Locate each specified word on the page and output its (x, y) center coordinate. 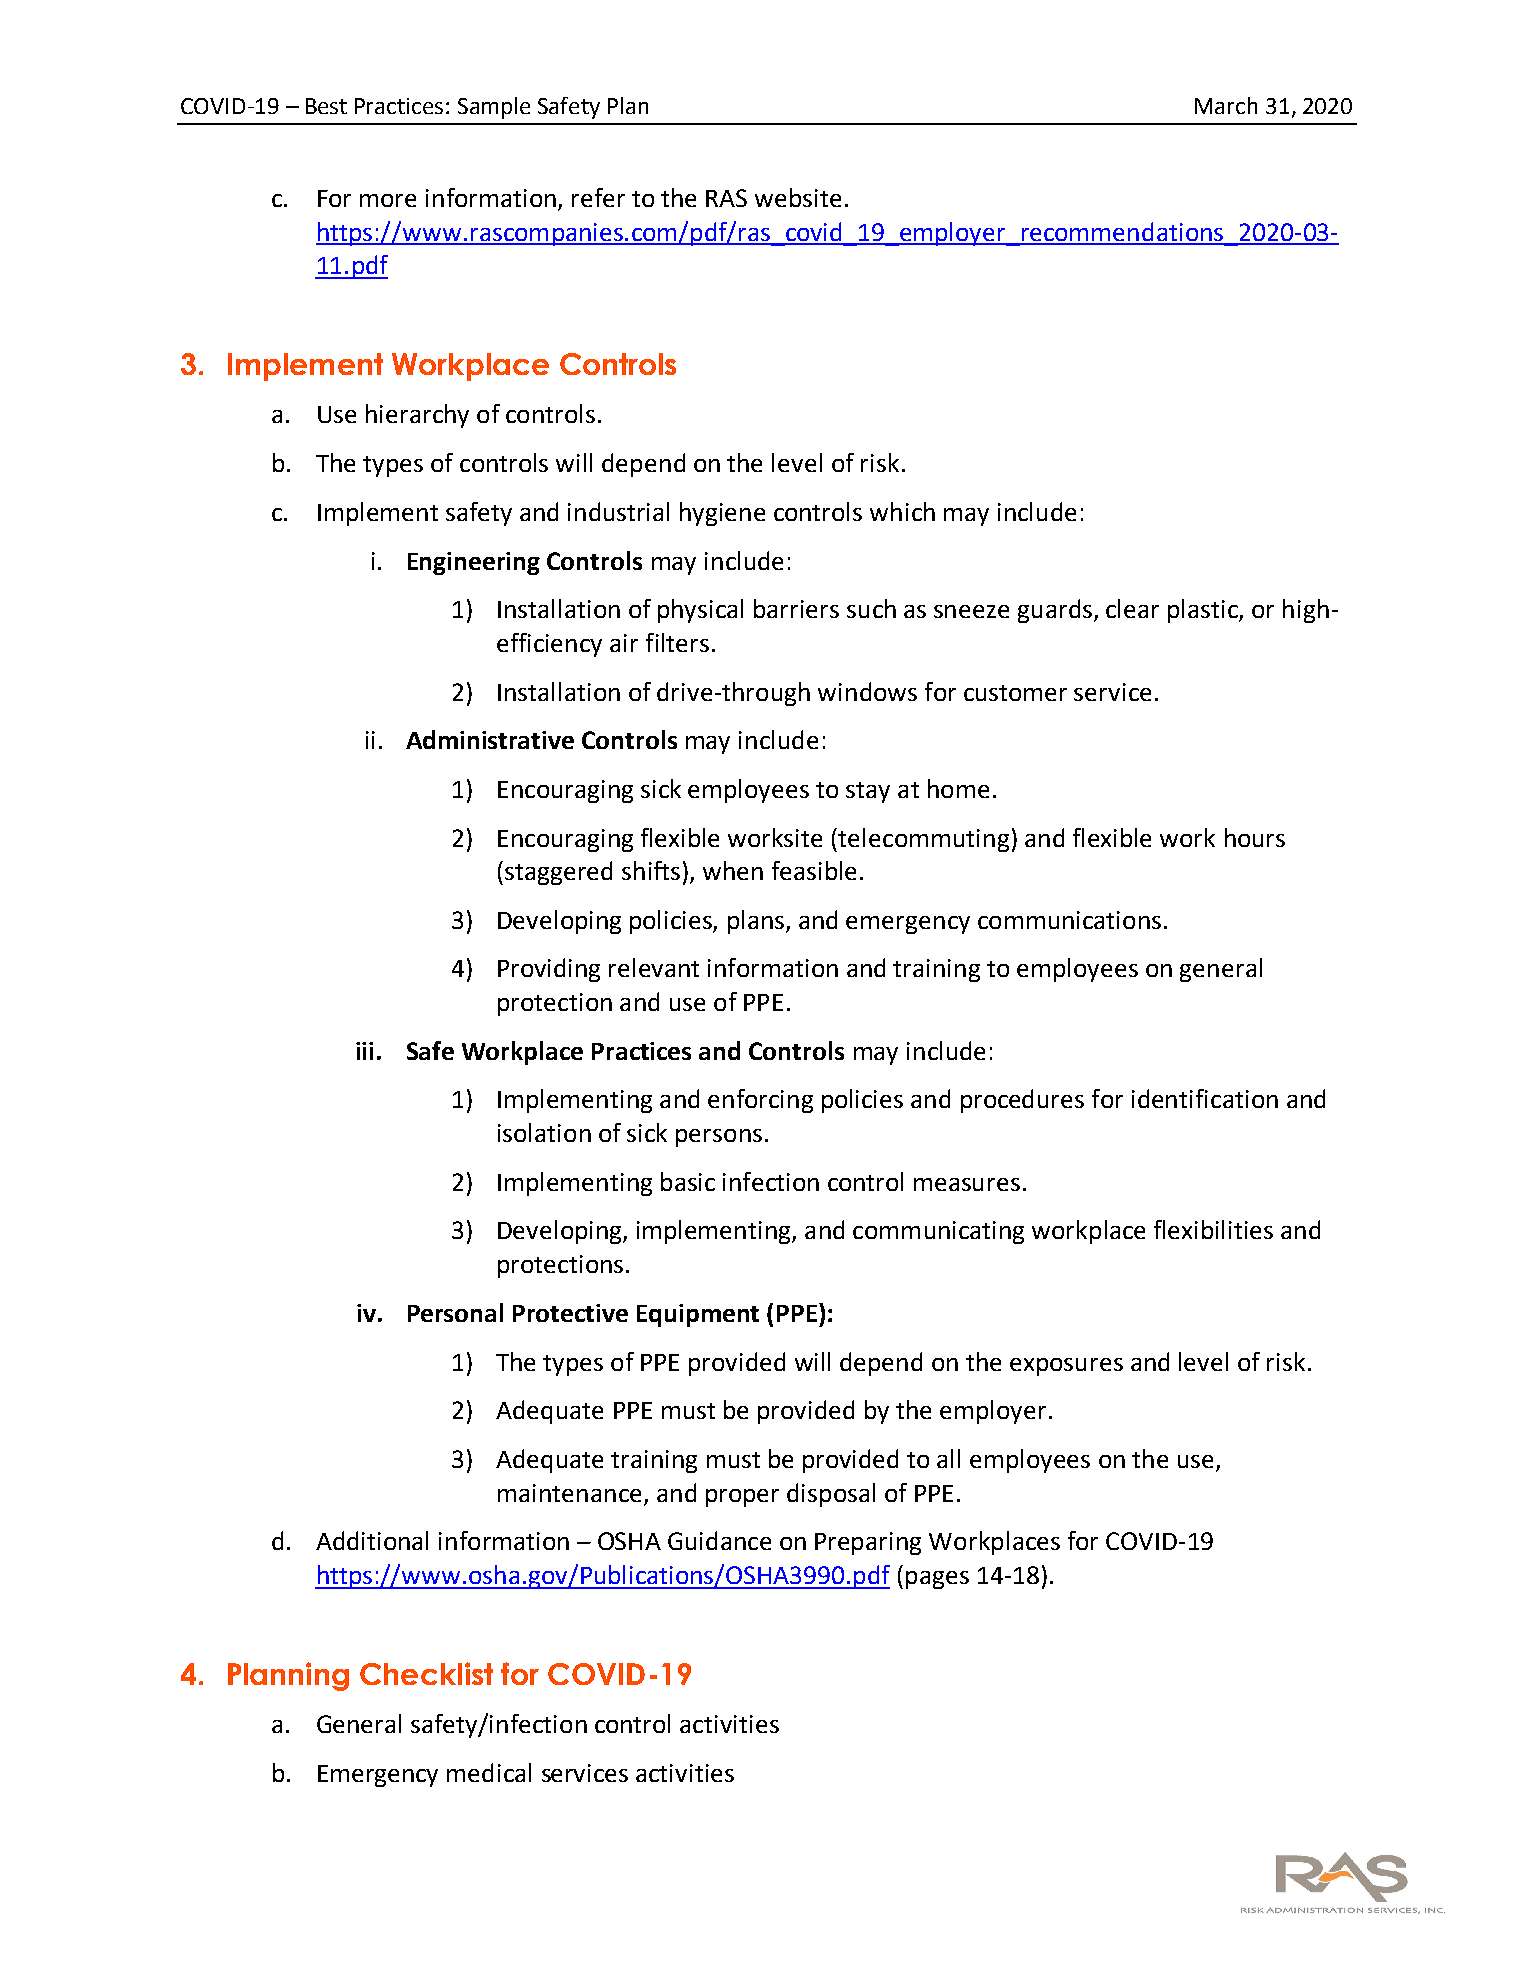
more (388, 200)
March (1226, 105)
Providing (549, 970)
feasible (814, 870)
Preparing (868, 1543)
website (798, 197)
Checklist (426, 1673)
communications (1069, 920)
